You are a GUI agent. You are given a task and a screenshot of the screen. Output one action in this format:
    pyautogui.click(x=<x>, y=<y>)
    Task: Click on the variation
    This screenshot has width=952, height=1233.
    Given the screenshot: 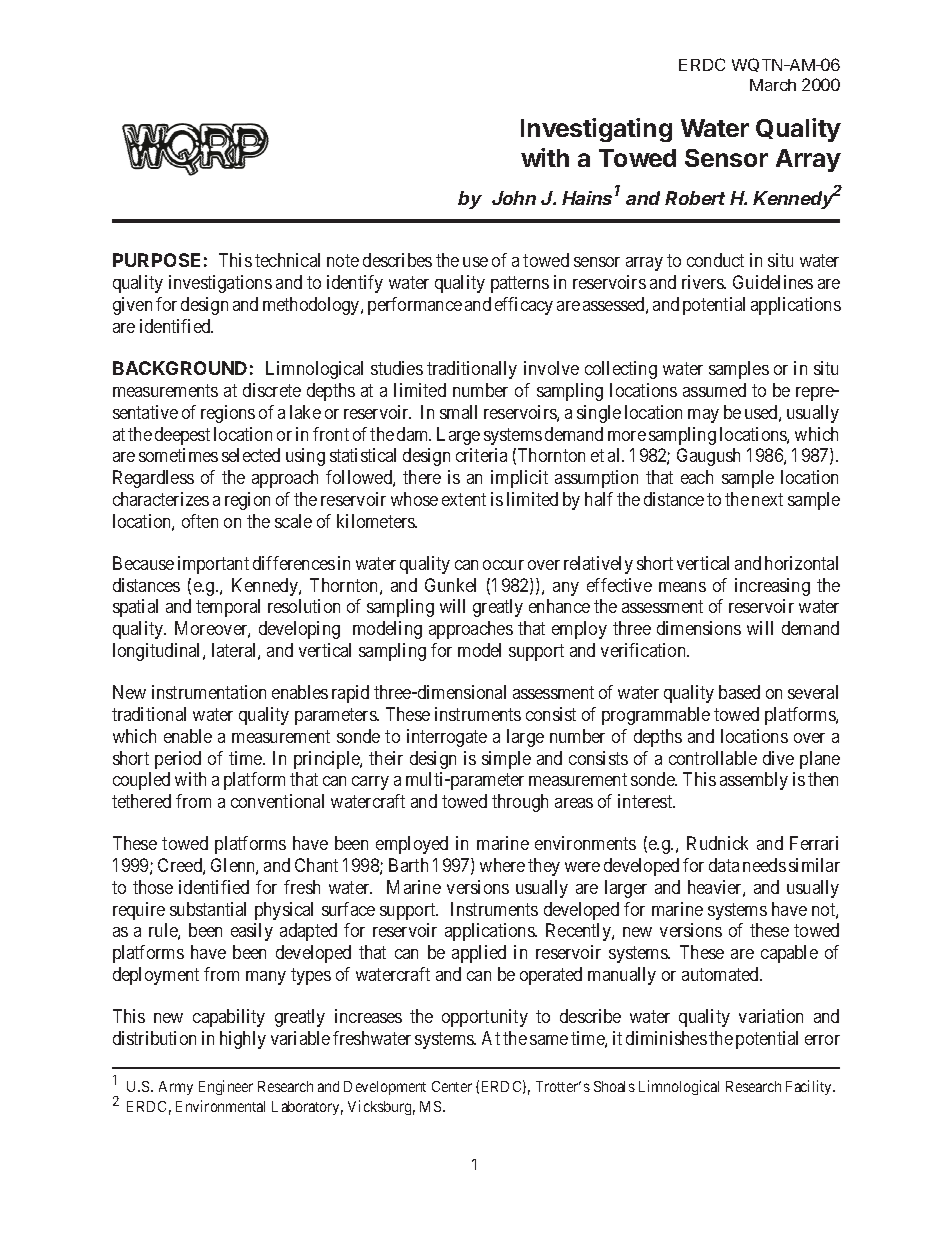 What is the action you would take?
    pyautogui.click(x=771, y=1016)
